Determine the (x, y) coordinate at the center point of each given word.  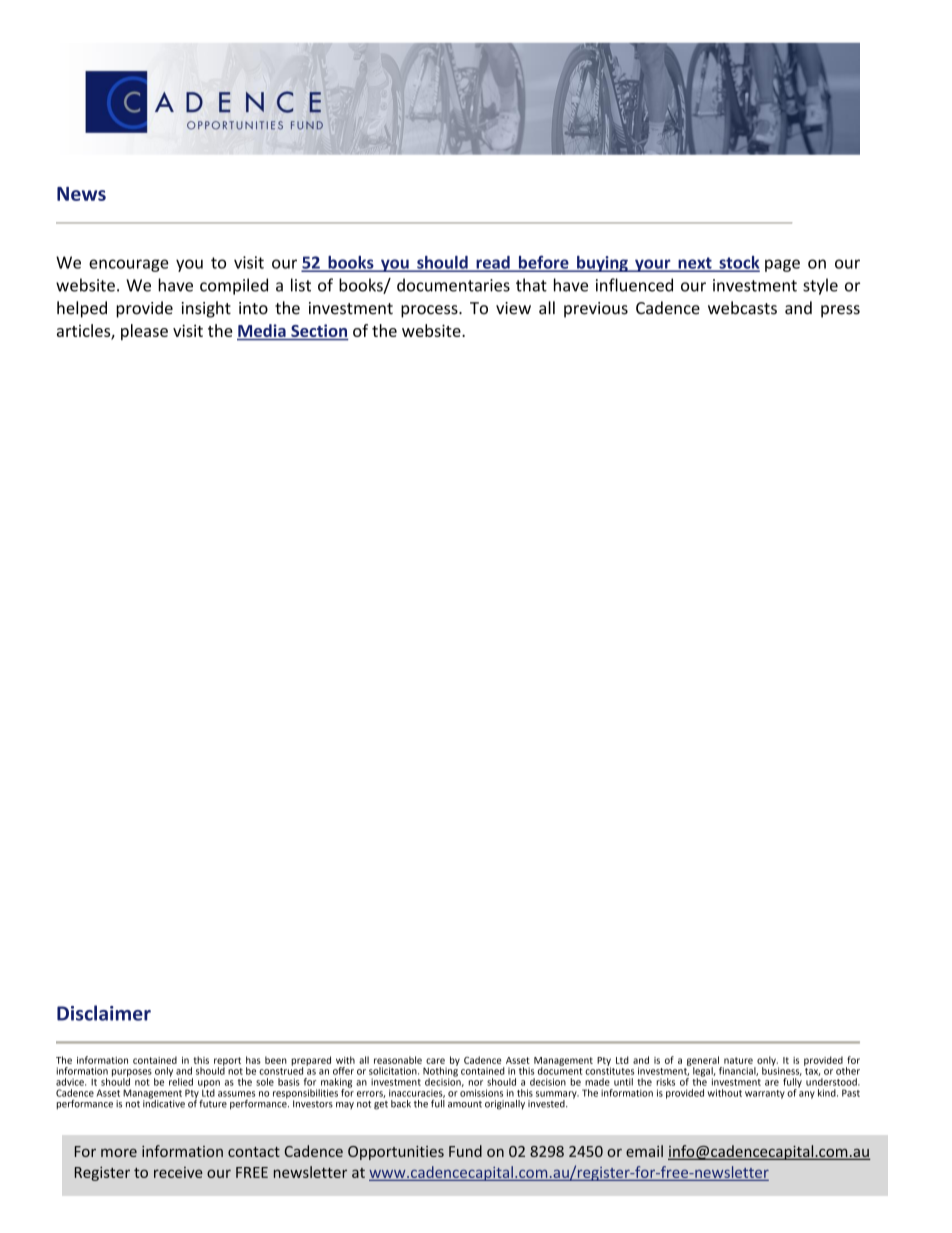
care (435, 1061)
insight (206, 309)
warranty (765, 1094)
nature (738, 1060)
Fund (465, 1151)
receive (178, 1172)
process (430, 311)
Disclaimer (104, 1013)
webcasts (742, 308)
